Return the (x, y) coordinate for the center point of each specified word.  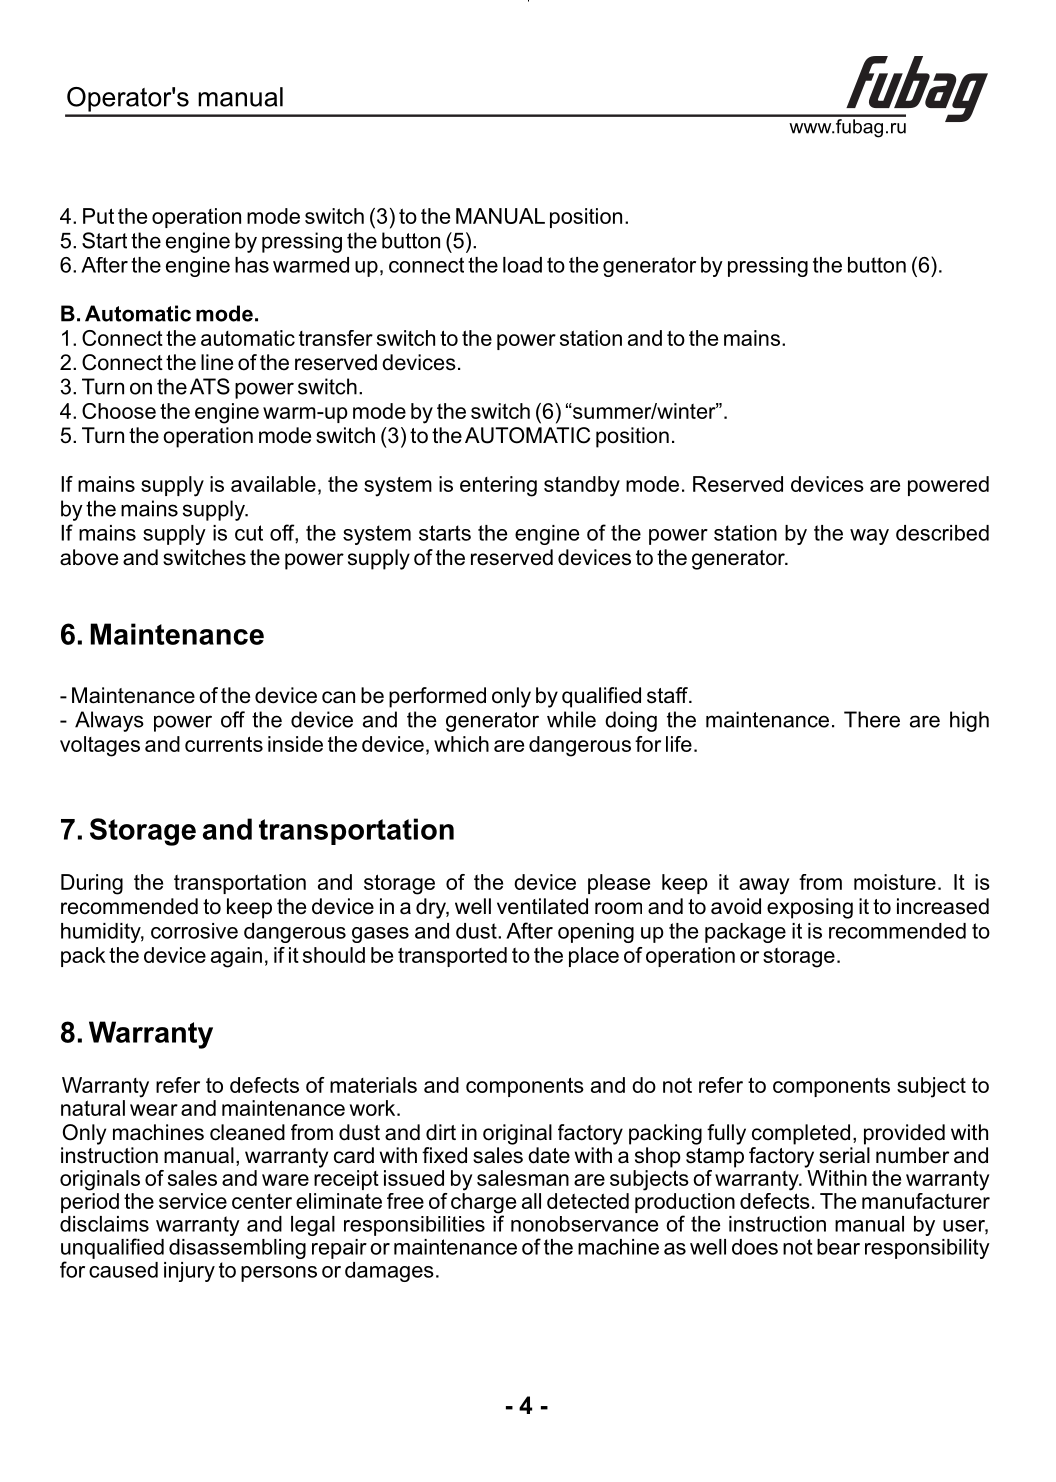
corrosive (194, 931)
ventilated (542, 906)
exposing (810, 908)
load (522, 265)
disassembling (237, 1249)
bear (838, 1247)
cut (249, 533)
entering (498, 486)
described (942, 533)
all (531, 1201)
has (252, 265)
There (872, 719)
